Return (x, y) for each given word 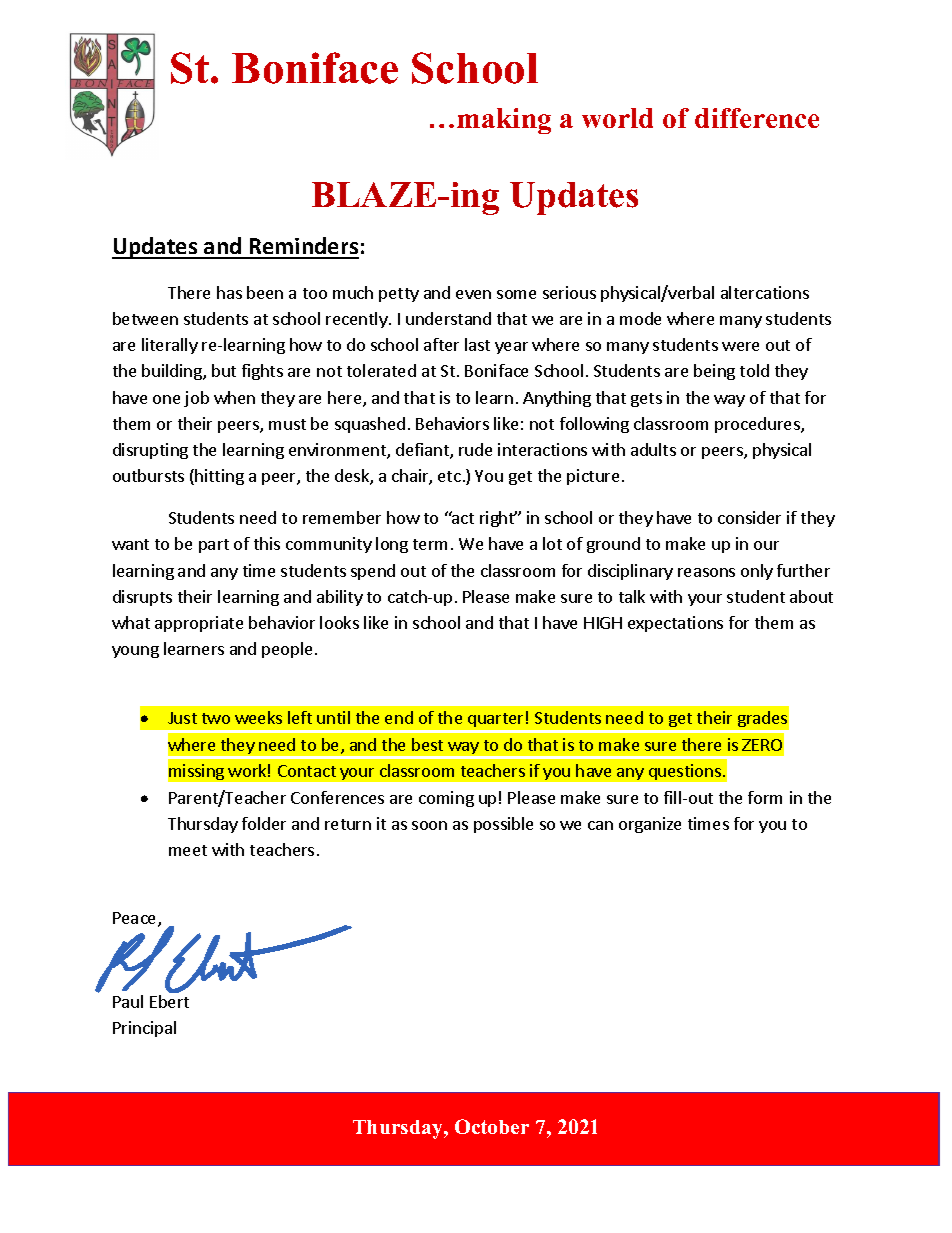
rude (475, 449)
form (765, 797)
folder (264, 823)
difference (757, 118)
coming (446, 799)
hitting (219, 477)
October (492, 1126)
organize (650, 825)
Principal (144, 1029)
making (504, 121)
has (229, 292)
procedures (758, 425)
